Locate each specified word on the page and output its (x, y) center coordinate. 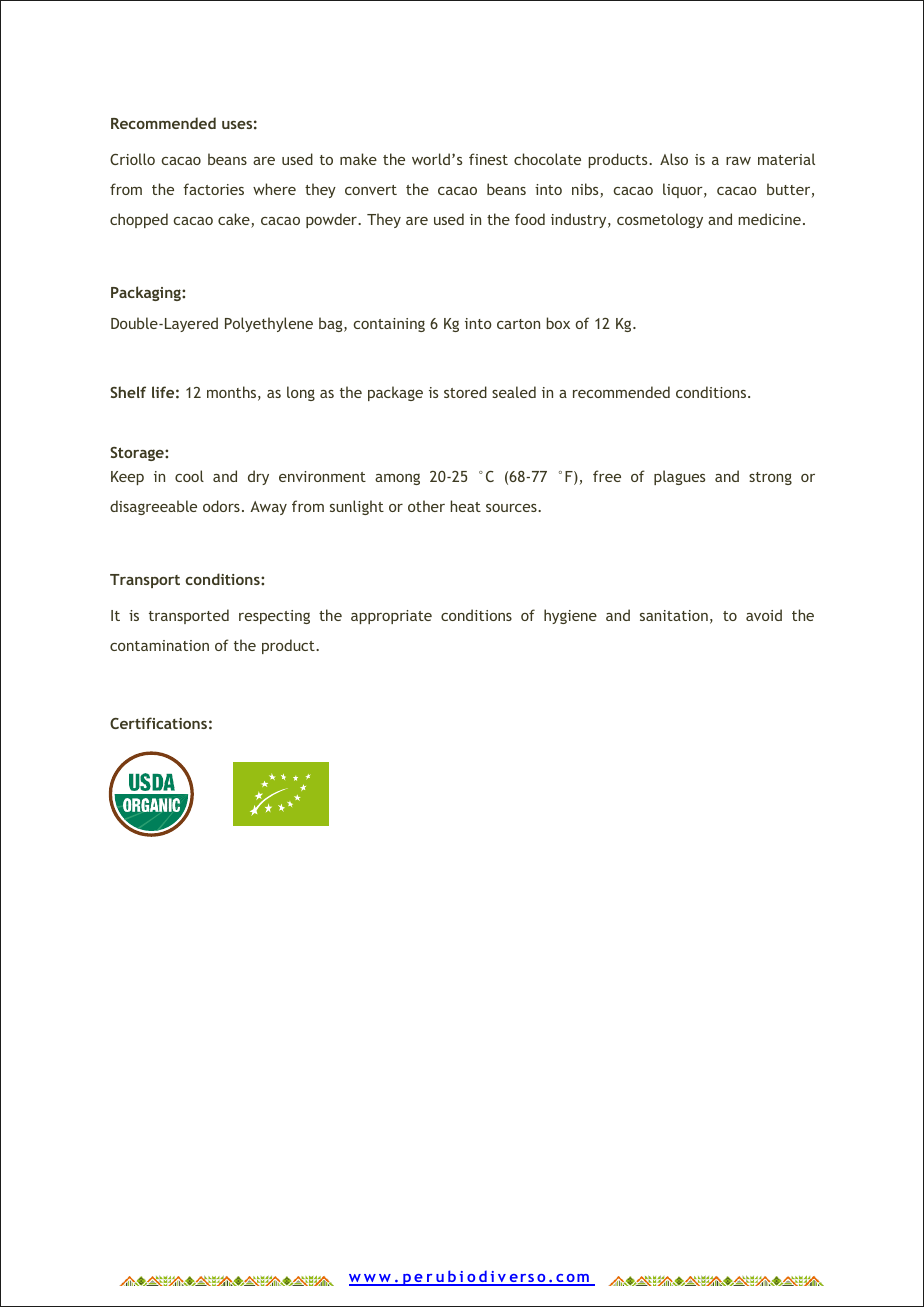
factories (213, 189)
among (397, 479)
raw (738, 161)
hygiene (570, 616)
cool (189, 476)
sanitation (674, 615)
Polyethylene (269, 324)
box (558, 323)
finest (488, 159)
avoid (764, 615)
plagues (679, 477)
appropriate (391, 617)
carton (518, 324)
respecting (274, 617)
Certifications (158, 723)
